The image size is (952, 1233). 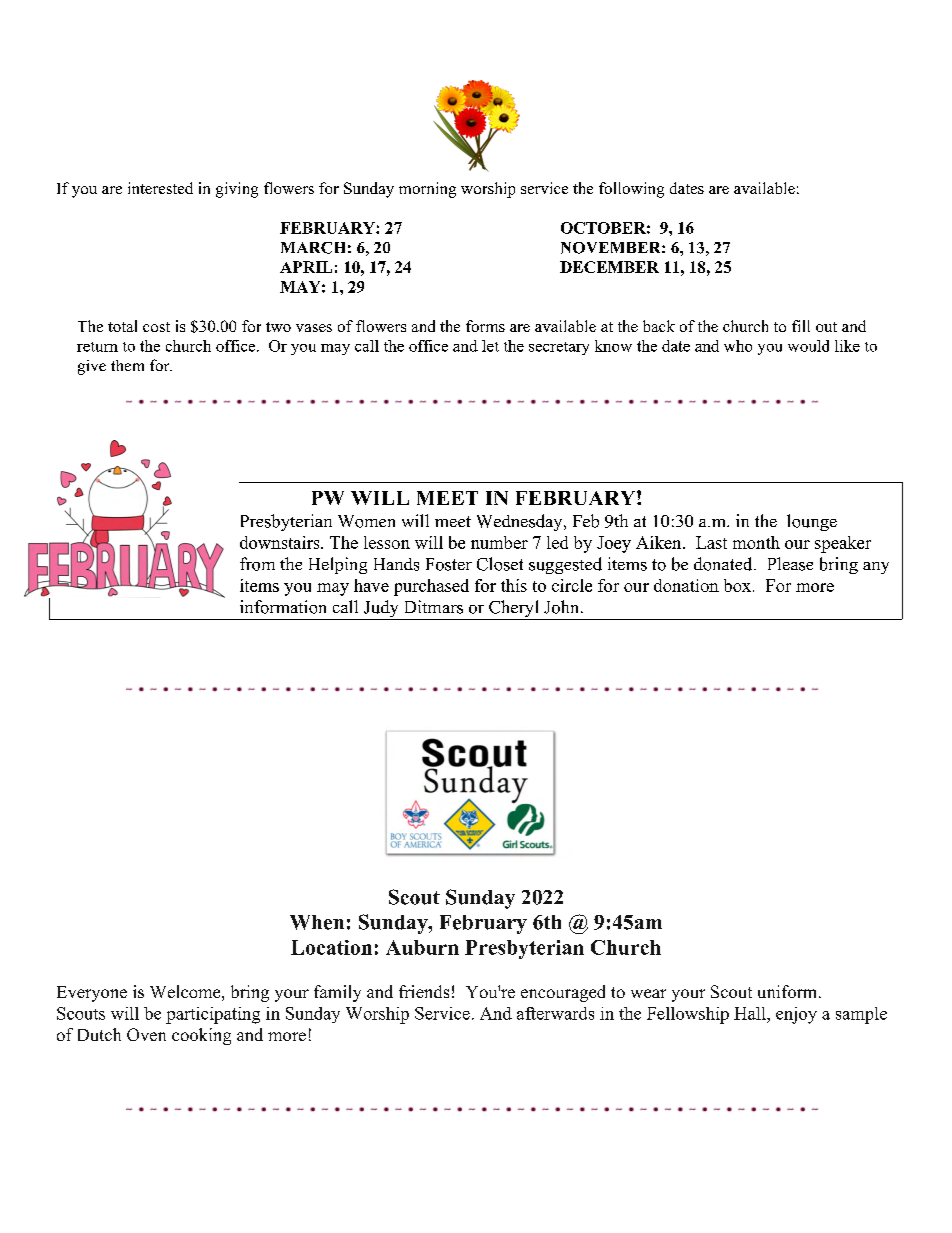 I want to click on morning, so click(x=427, y=190).
